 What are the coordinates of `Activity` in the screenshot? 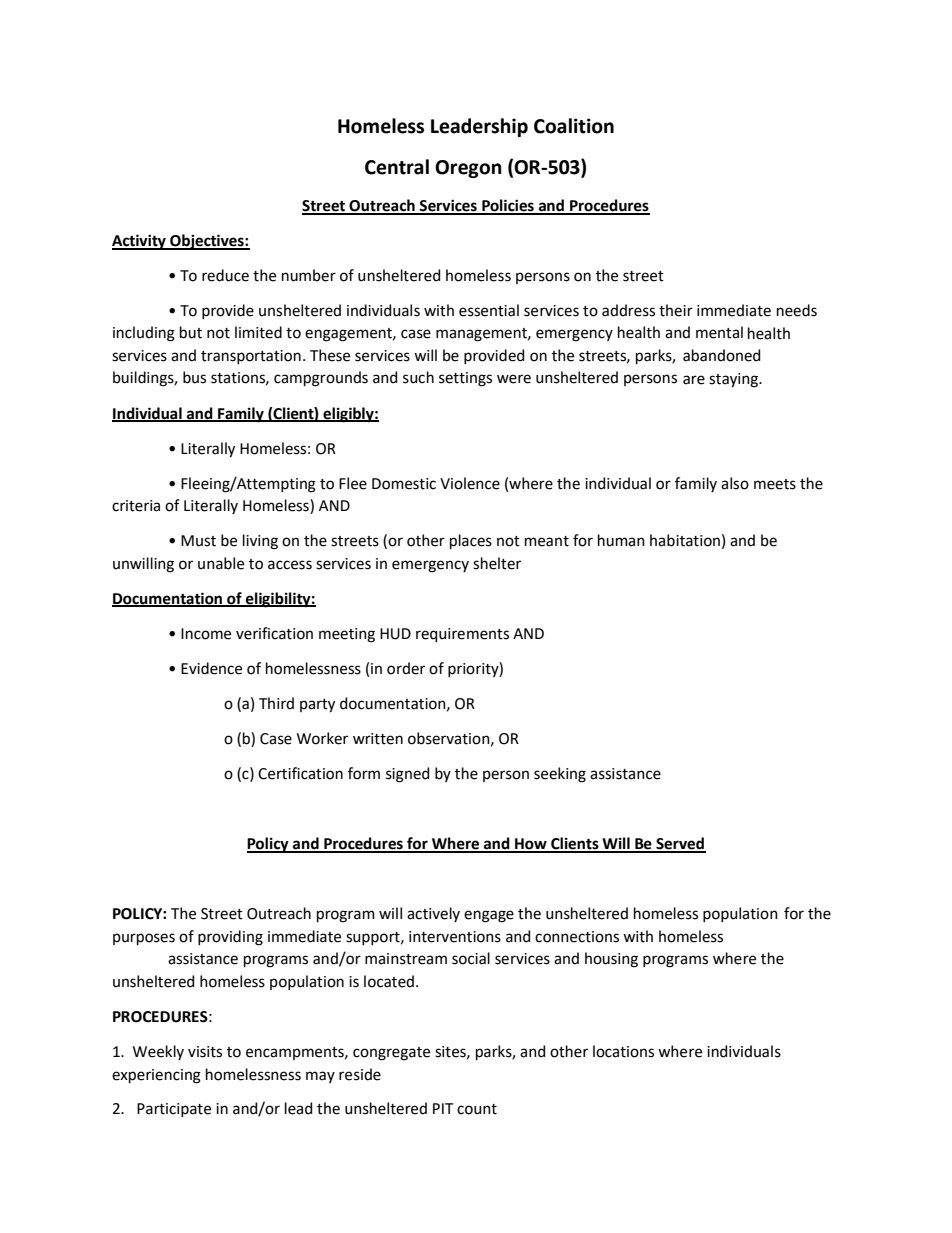 It's located at (140, 242).
